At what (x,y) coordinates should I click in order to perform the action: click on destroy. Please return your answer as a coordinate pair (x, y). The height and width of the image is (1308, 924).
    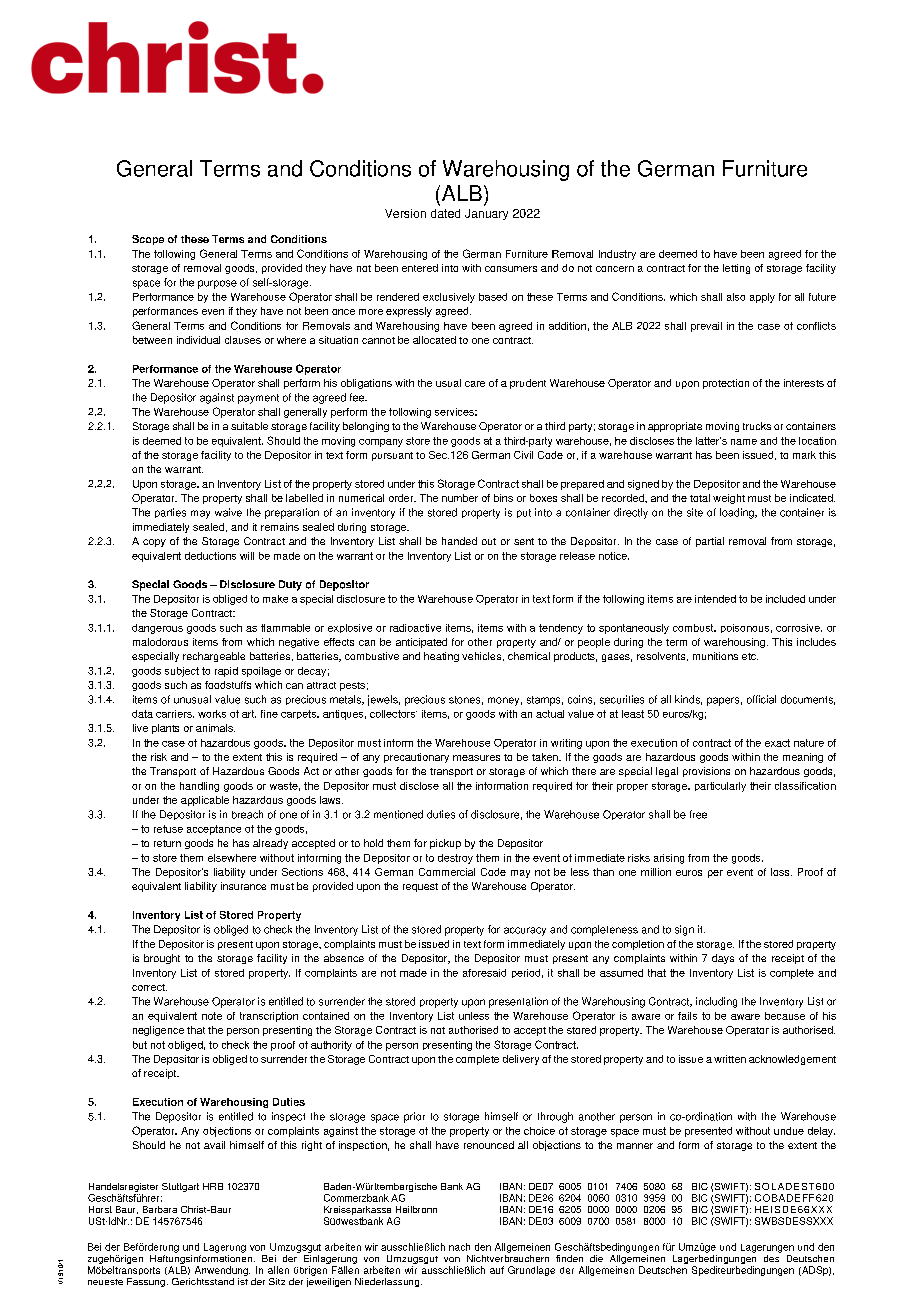
    Looking at the image, I should click on (455, 859).
